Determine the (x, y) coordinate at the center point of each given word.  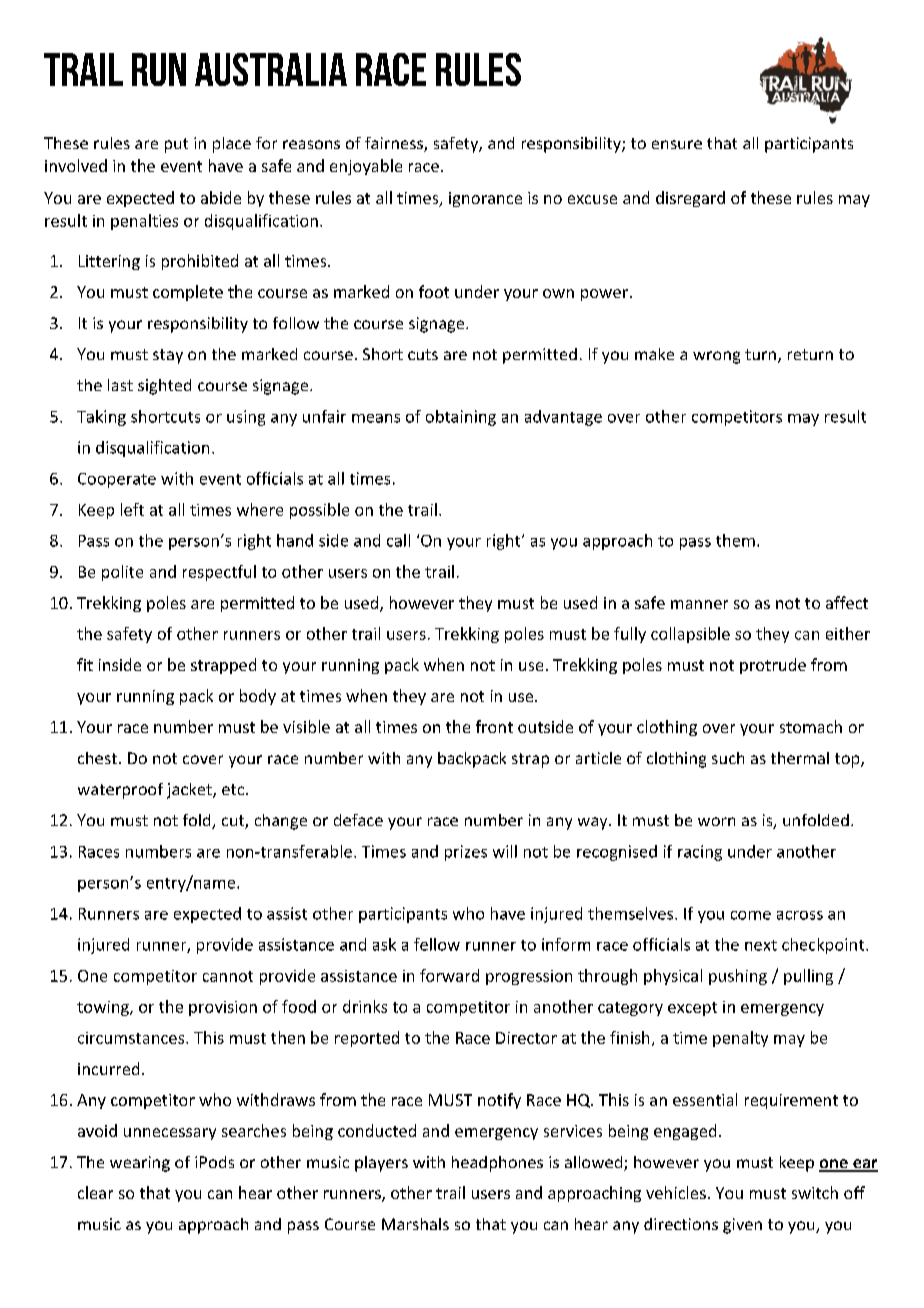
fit (85, 664)
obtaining (461, 418)
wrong (716, 357)
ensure (677, 144)
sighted (164, 387)
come (751, 915)
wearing (140, 1164)
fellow (437, 944)
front (494, 726)
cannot (228, 976)
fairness (395, 144)
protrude (773, 666)
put (176, 145)
